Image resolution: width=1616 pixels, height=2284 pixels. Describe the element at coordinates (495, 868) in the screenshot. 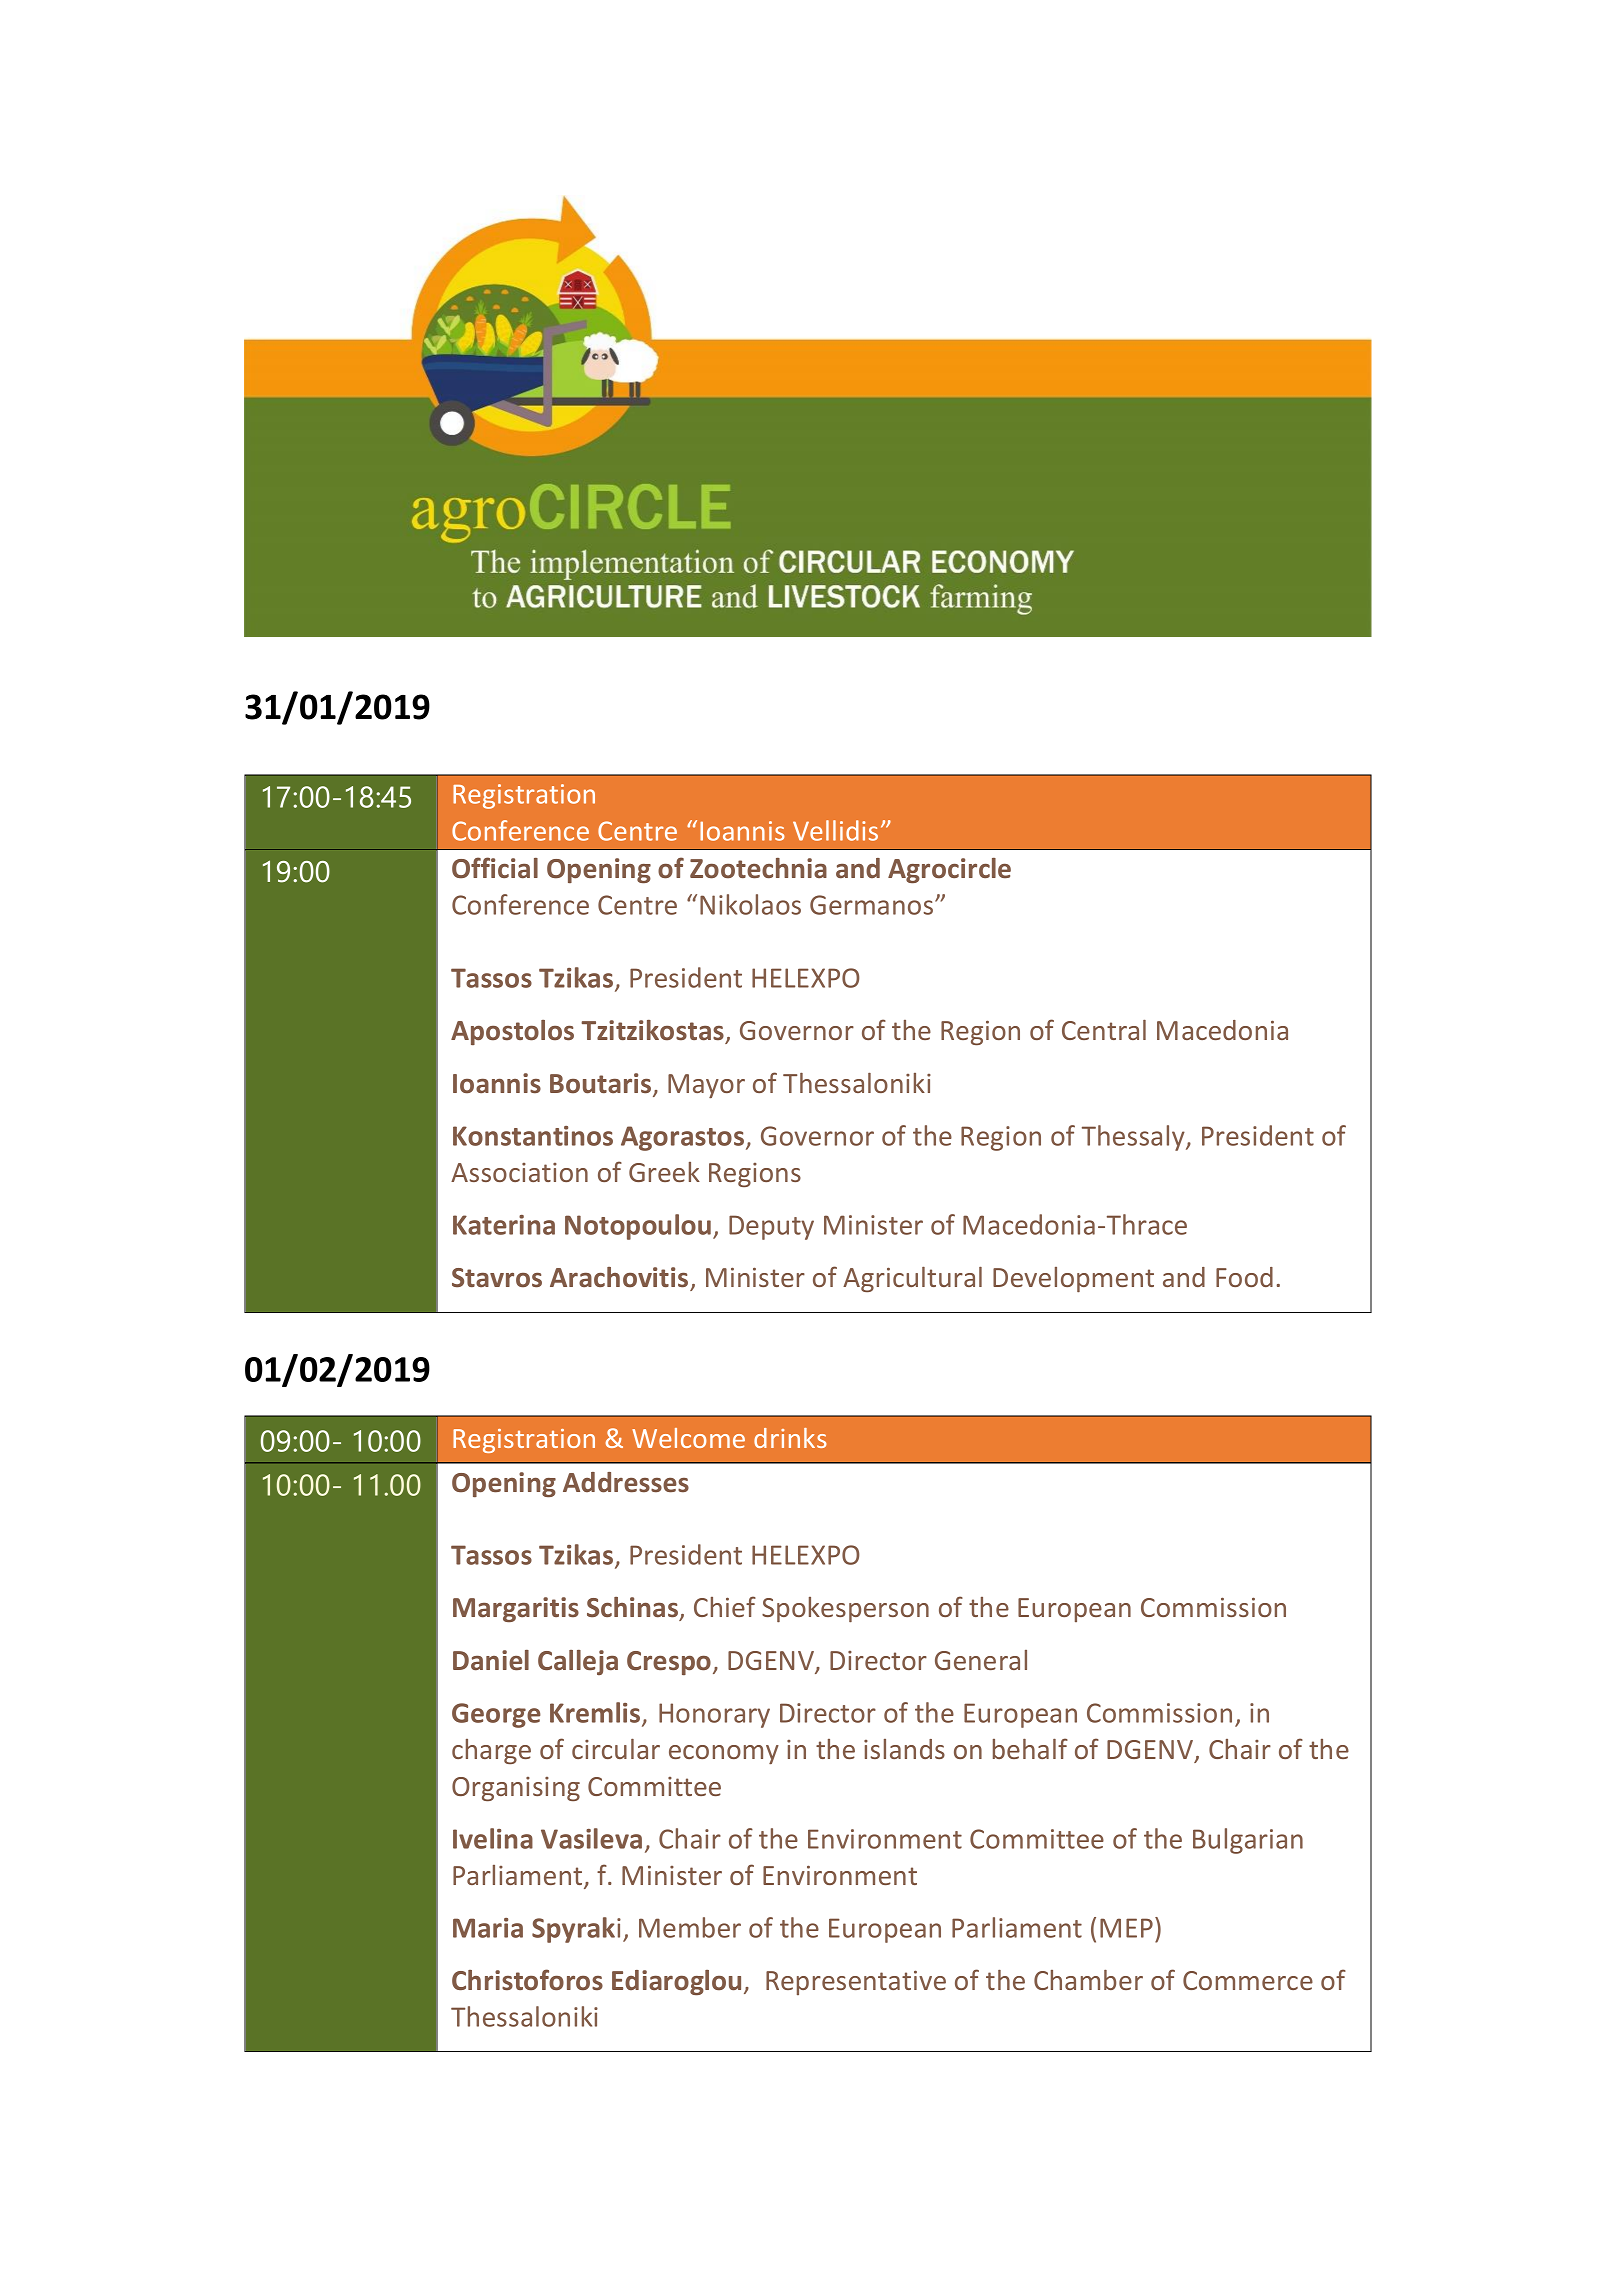

I see `Official` at that location.
